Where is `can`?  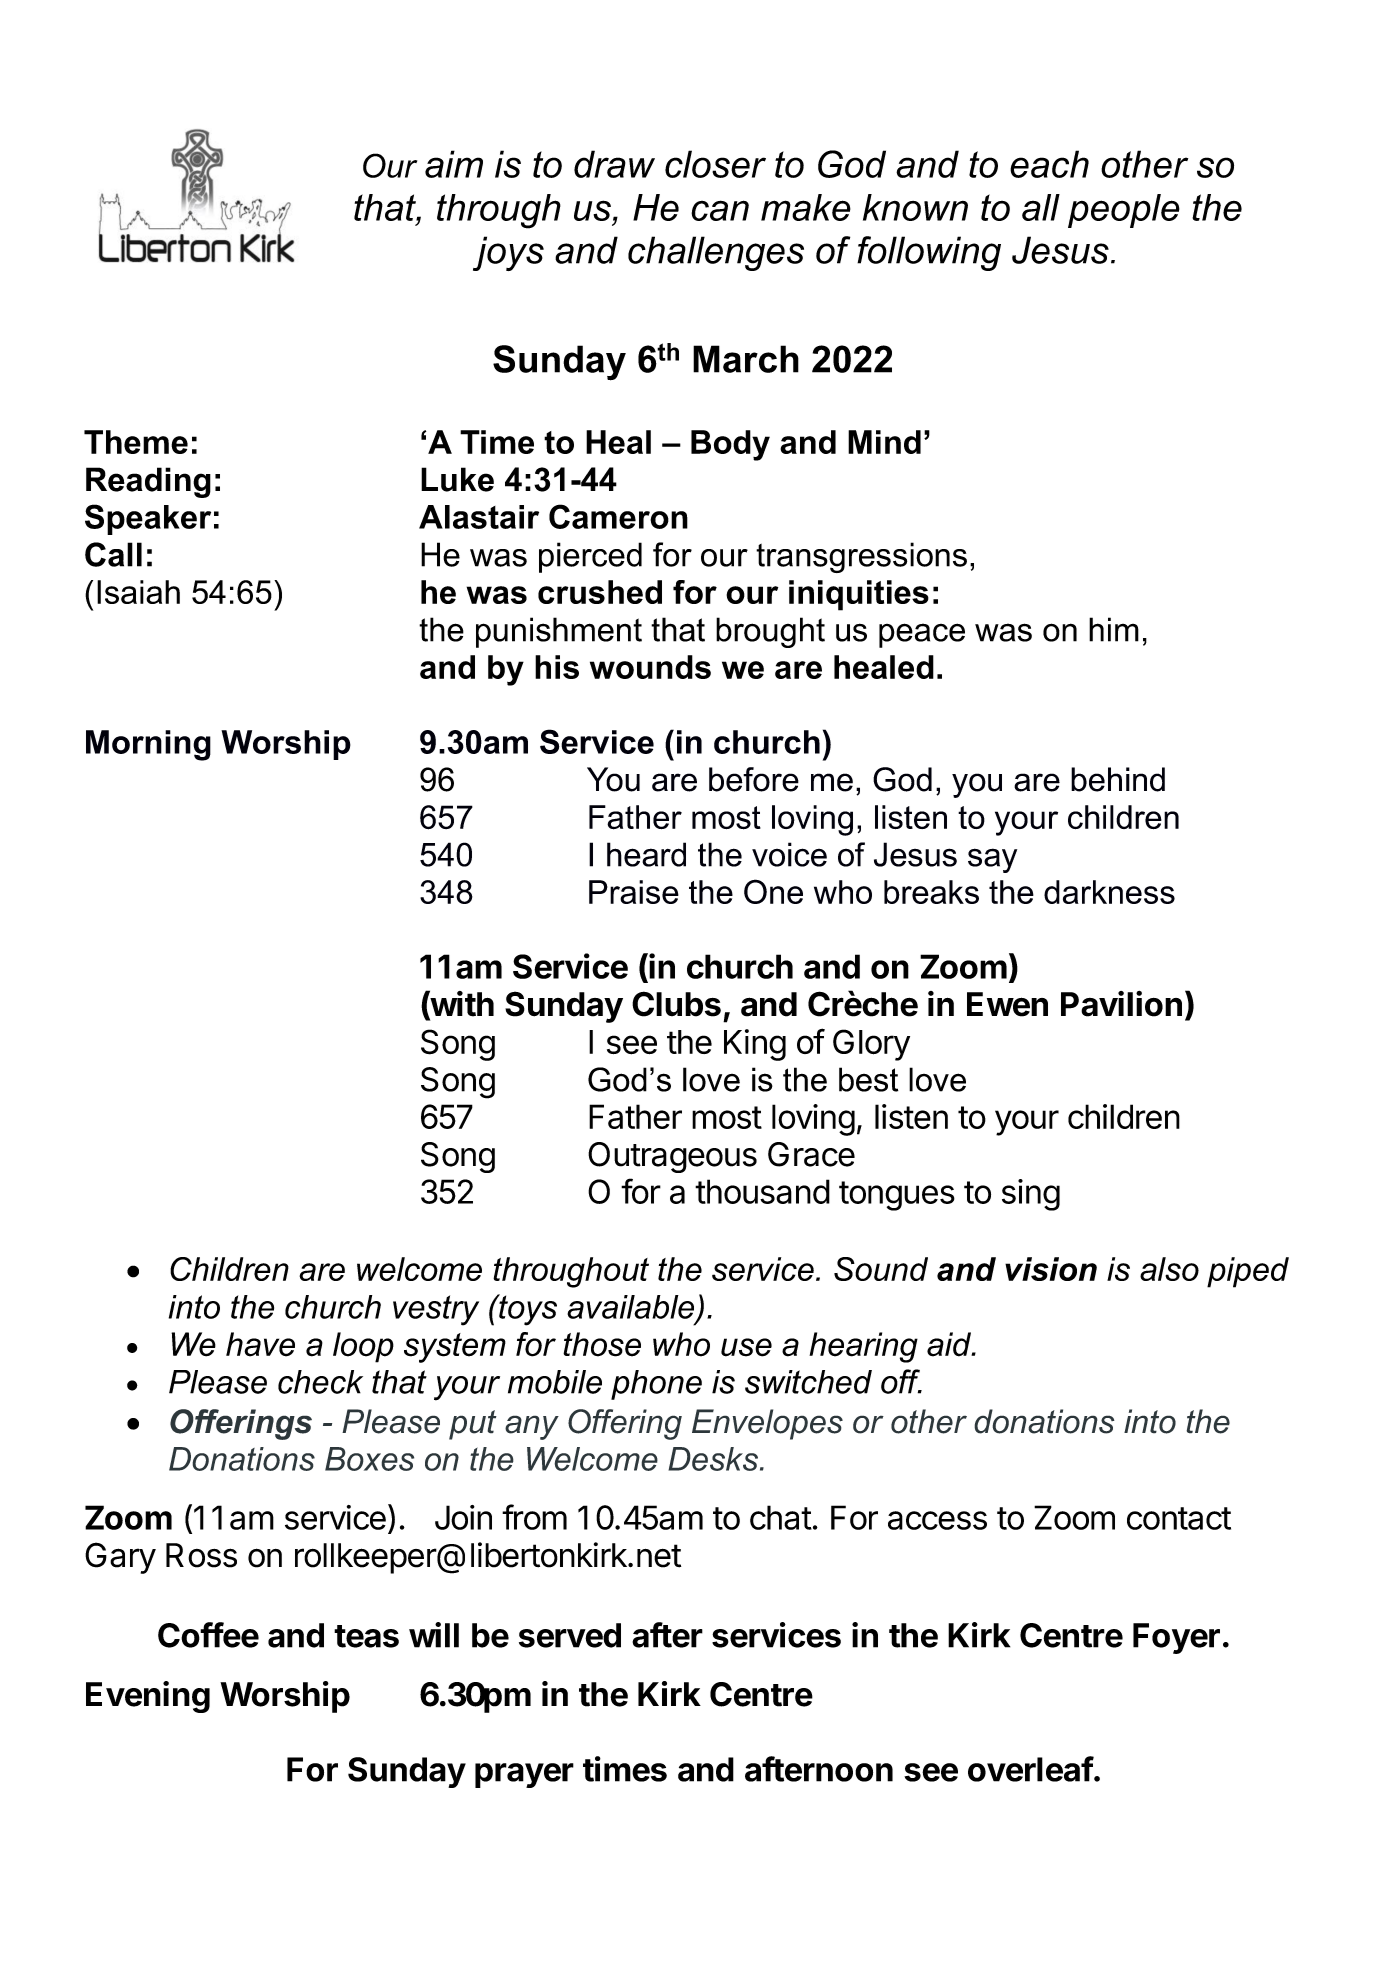 can is located at coordinates (720, 210).
